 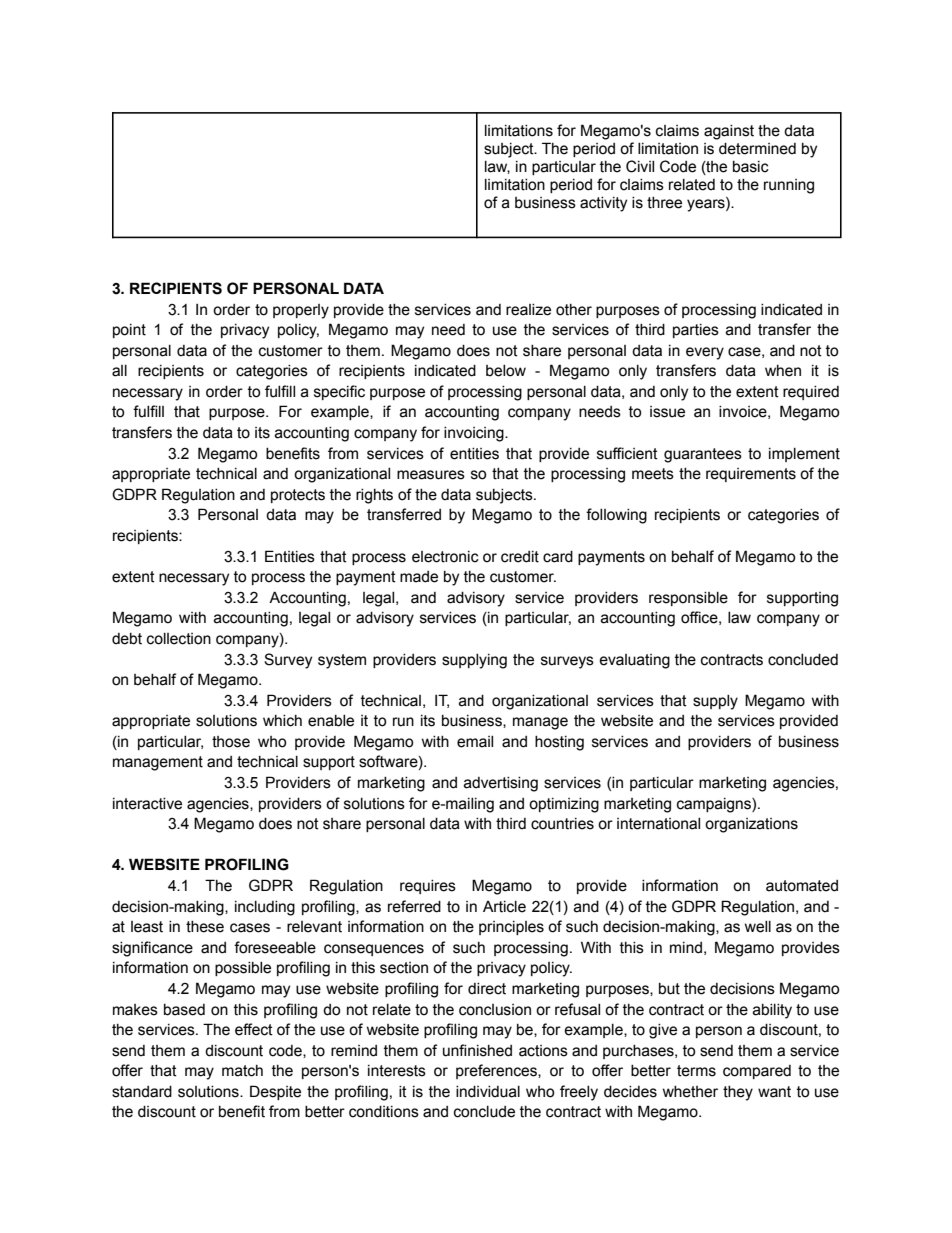 I want to click on activity, so click(x=603, y=204).
